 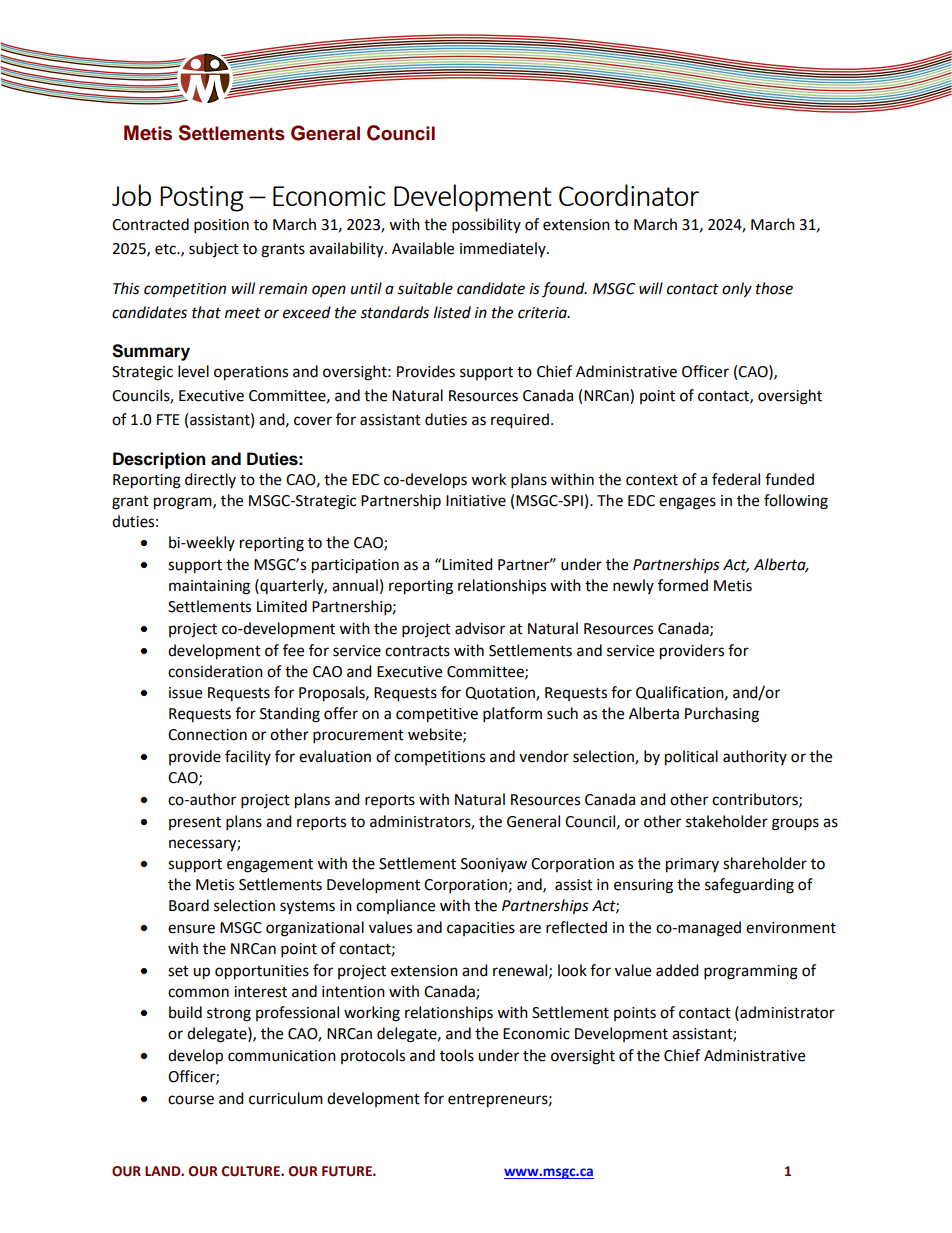 I want to click on only, so click(x=737, y=290).
